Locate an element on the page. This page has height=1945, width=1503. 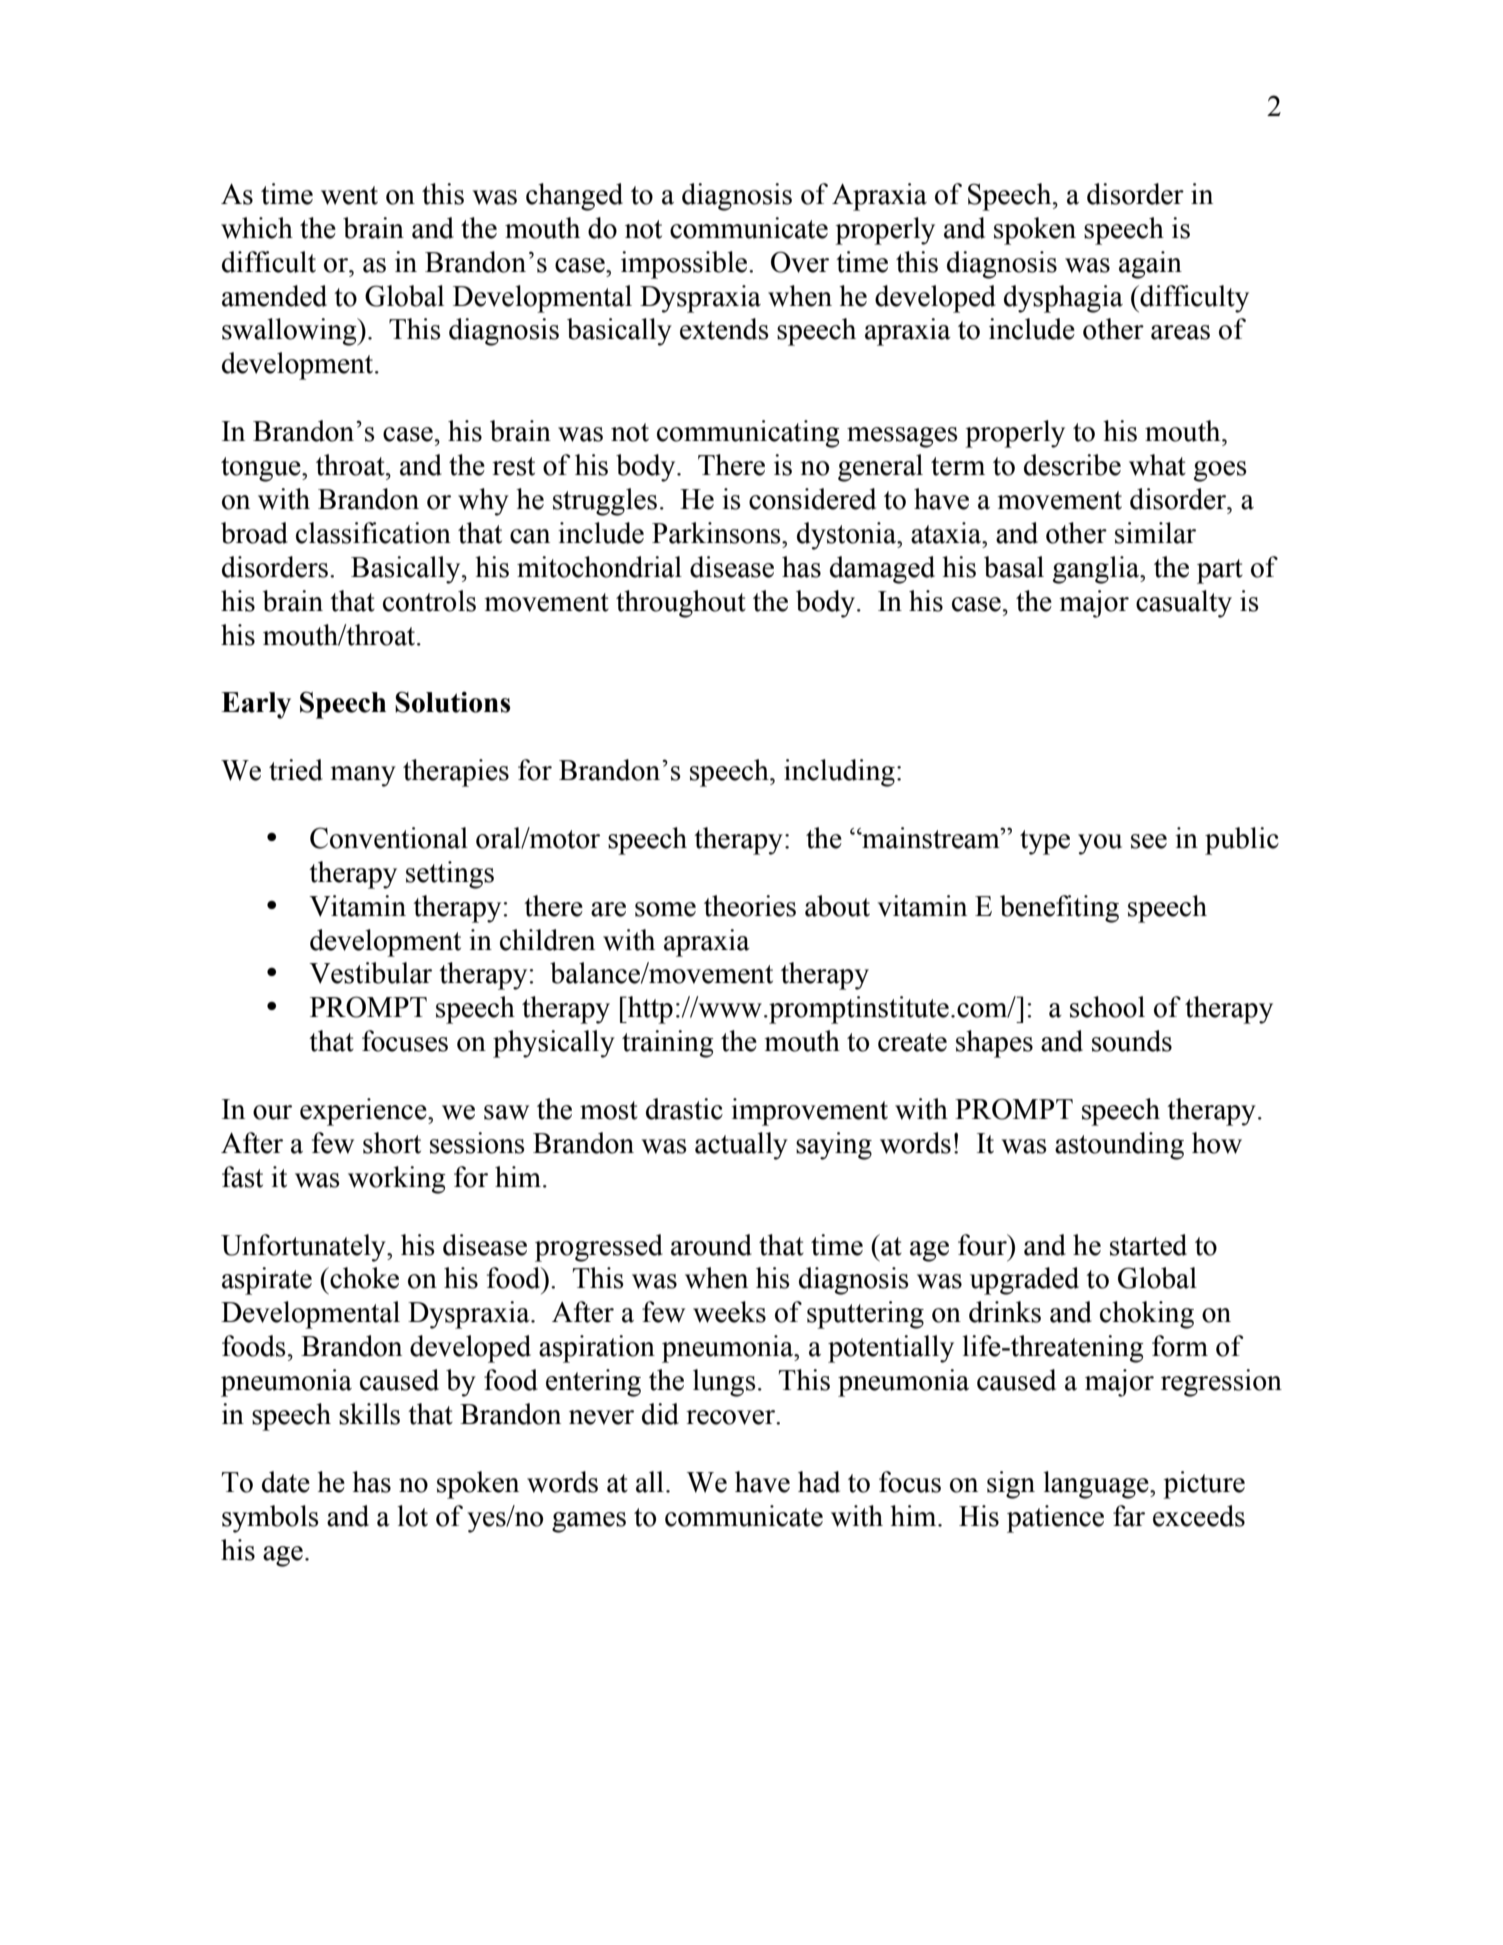
classification is located at coordinates (373, 533).
